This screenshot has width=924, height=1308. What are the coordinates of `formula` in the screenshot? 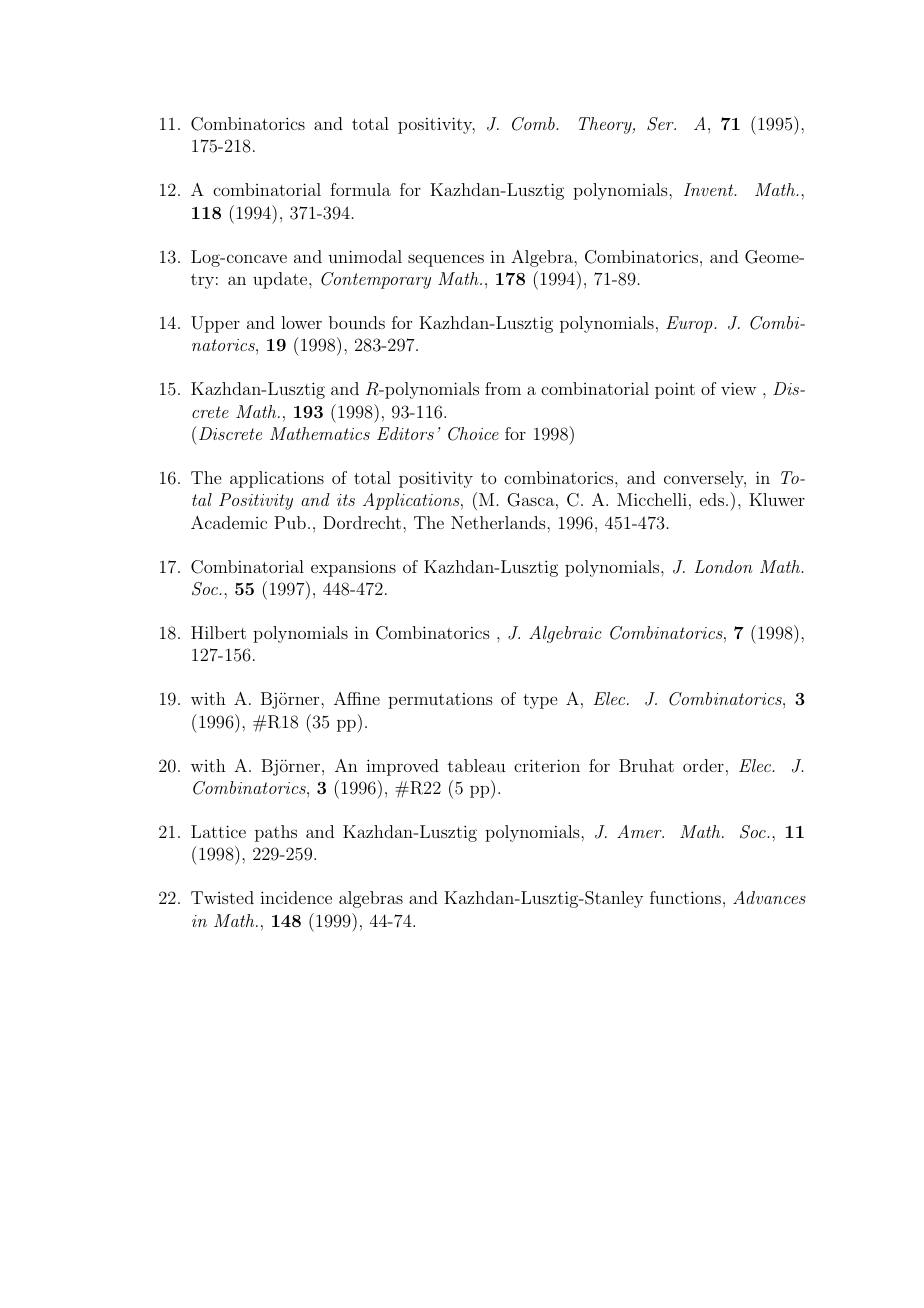 It's located at (360, 189).
